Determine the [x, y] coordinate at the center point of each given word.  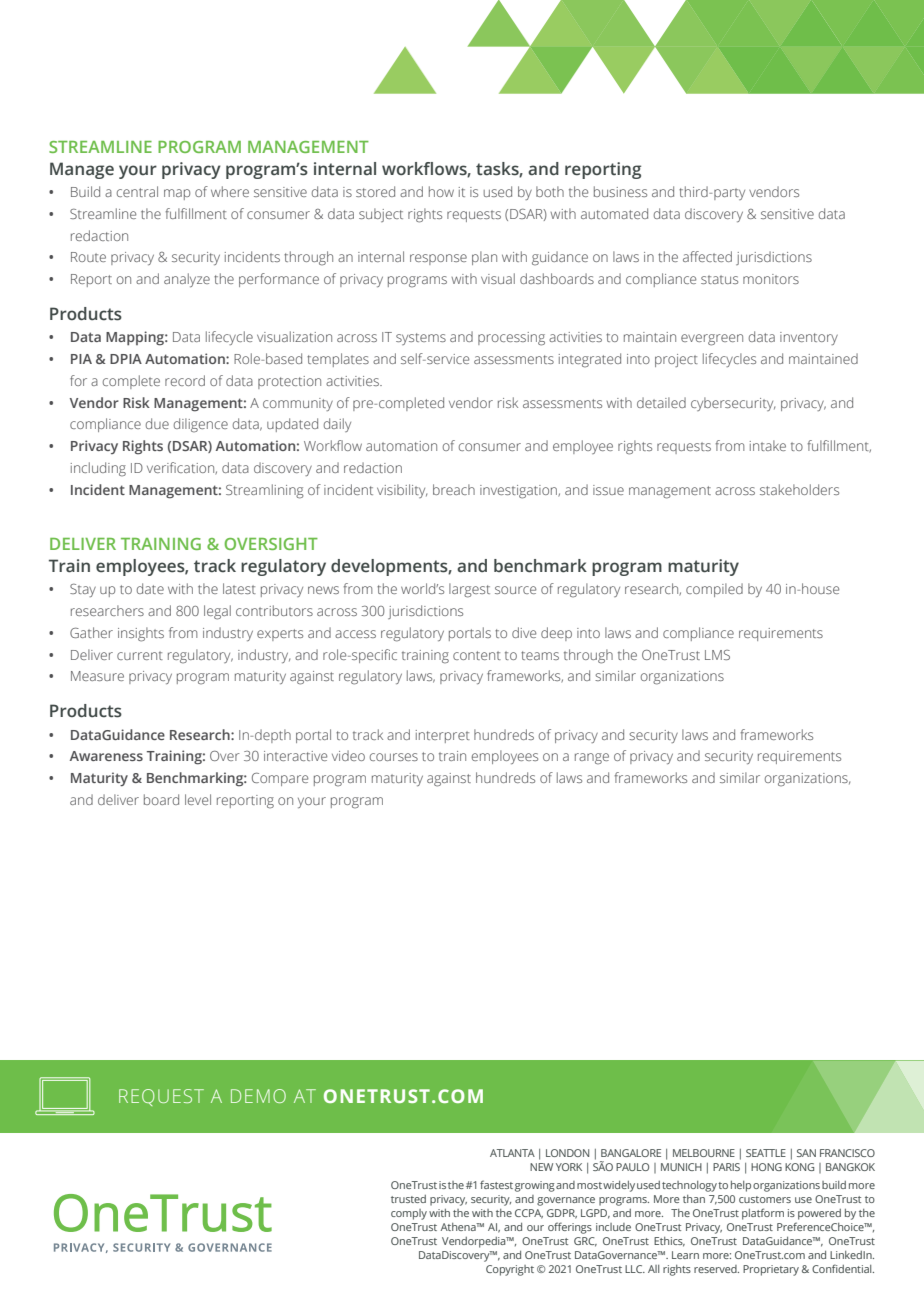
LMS [717, 655]
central [137, 191]
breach [454, 489]
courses [394, 757]
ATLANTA [512, 1153]
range [592, 759]
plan [484, 258]
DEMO [258, 1096]
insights [141, 634]
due [157, 423]
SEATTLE [766, 1153]
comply [409, 1214]
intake [768, 445]
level [198, 799]
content [477, 655]
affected [707, 256]
